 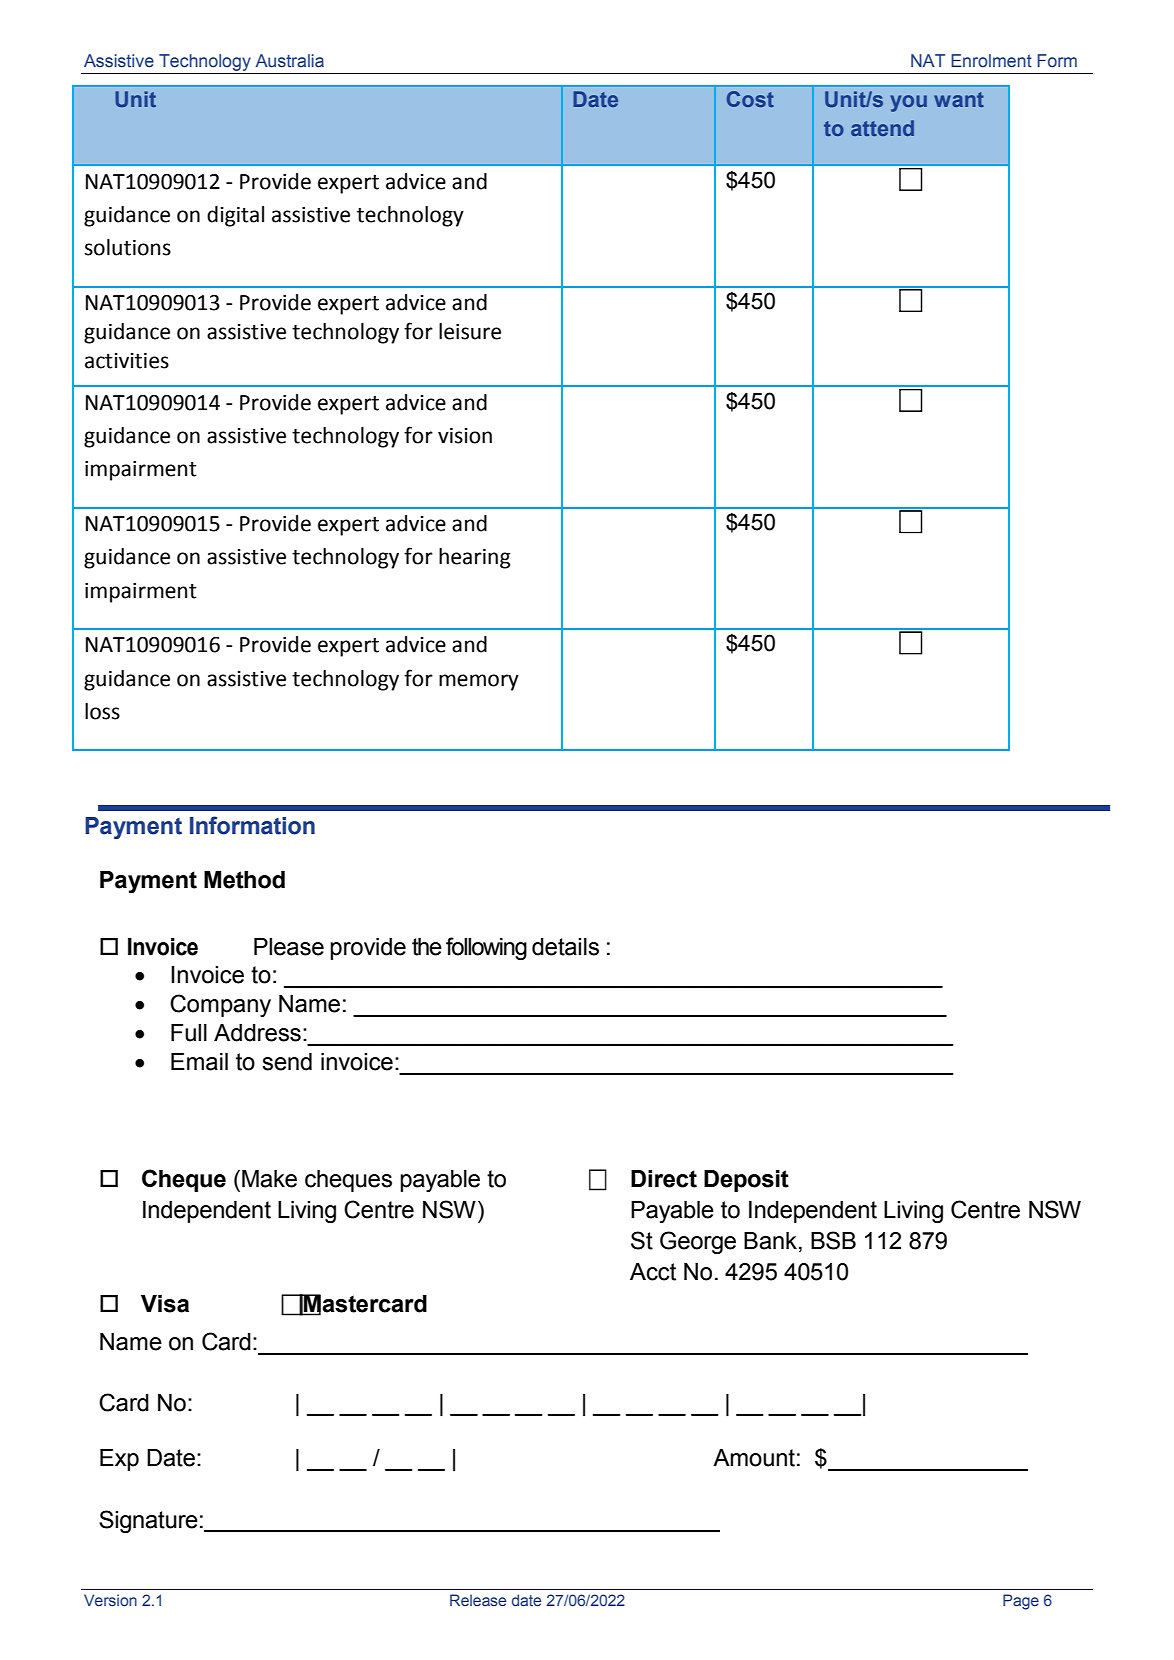 What do you see at coordinates (908, 103) in the document?
I see `you` at bounding box center [908, 103].
